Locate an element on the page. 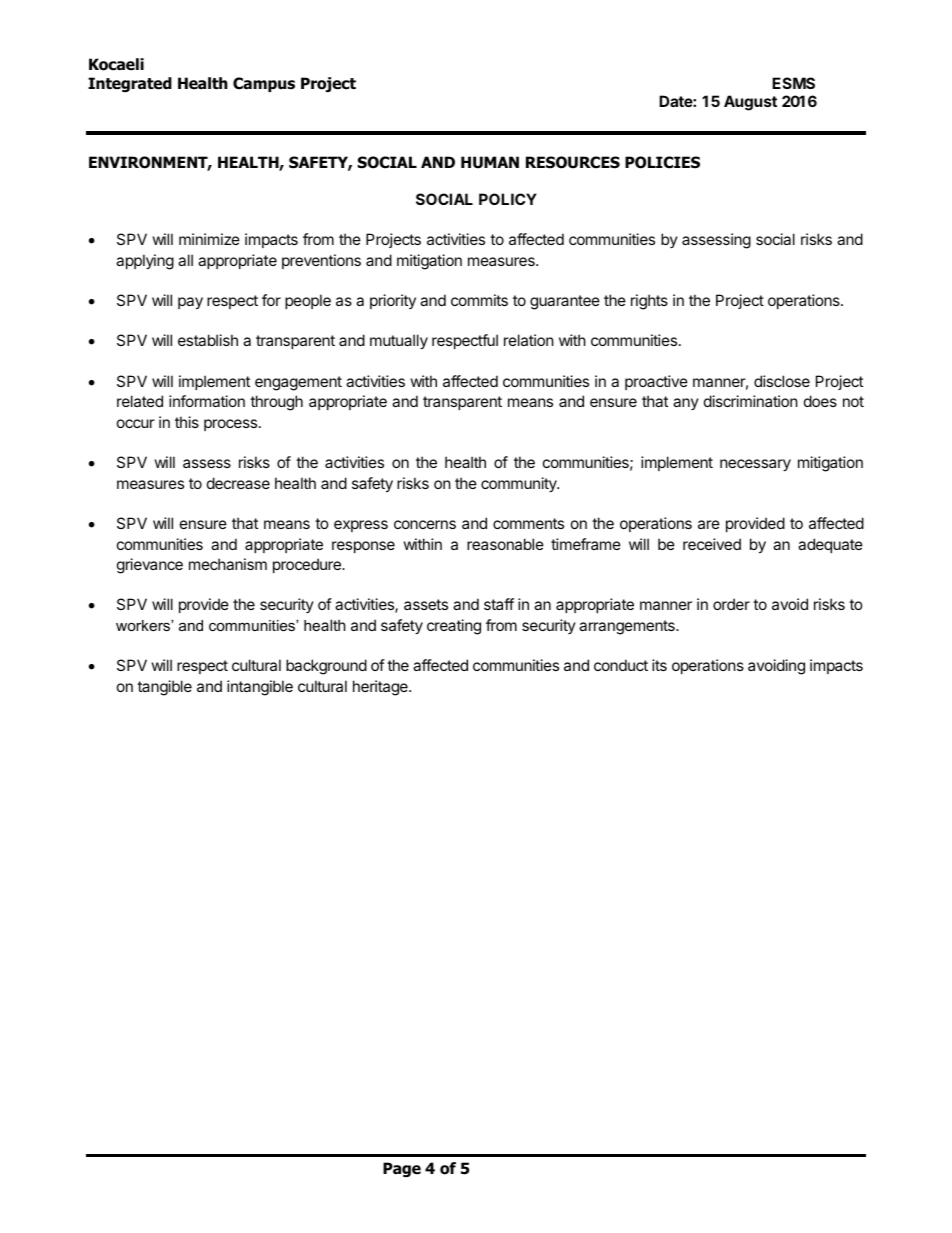  mechanism is located at coordinates (228, 564).
